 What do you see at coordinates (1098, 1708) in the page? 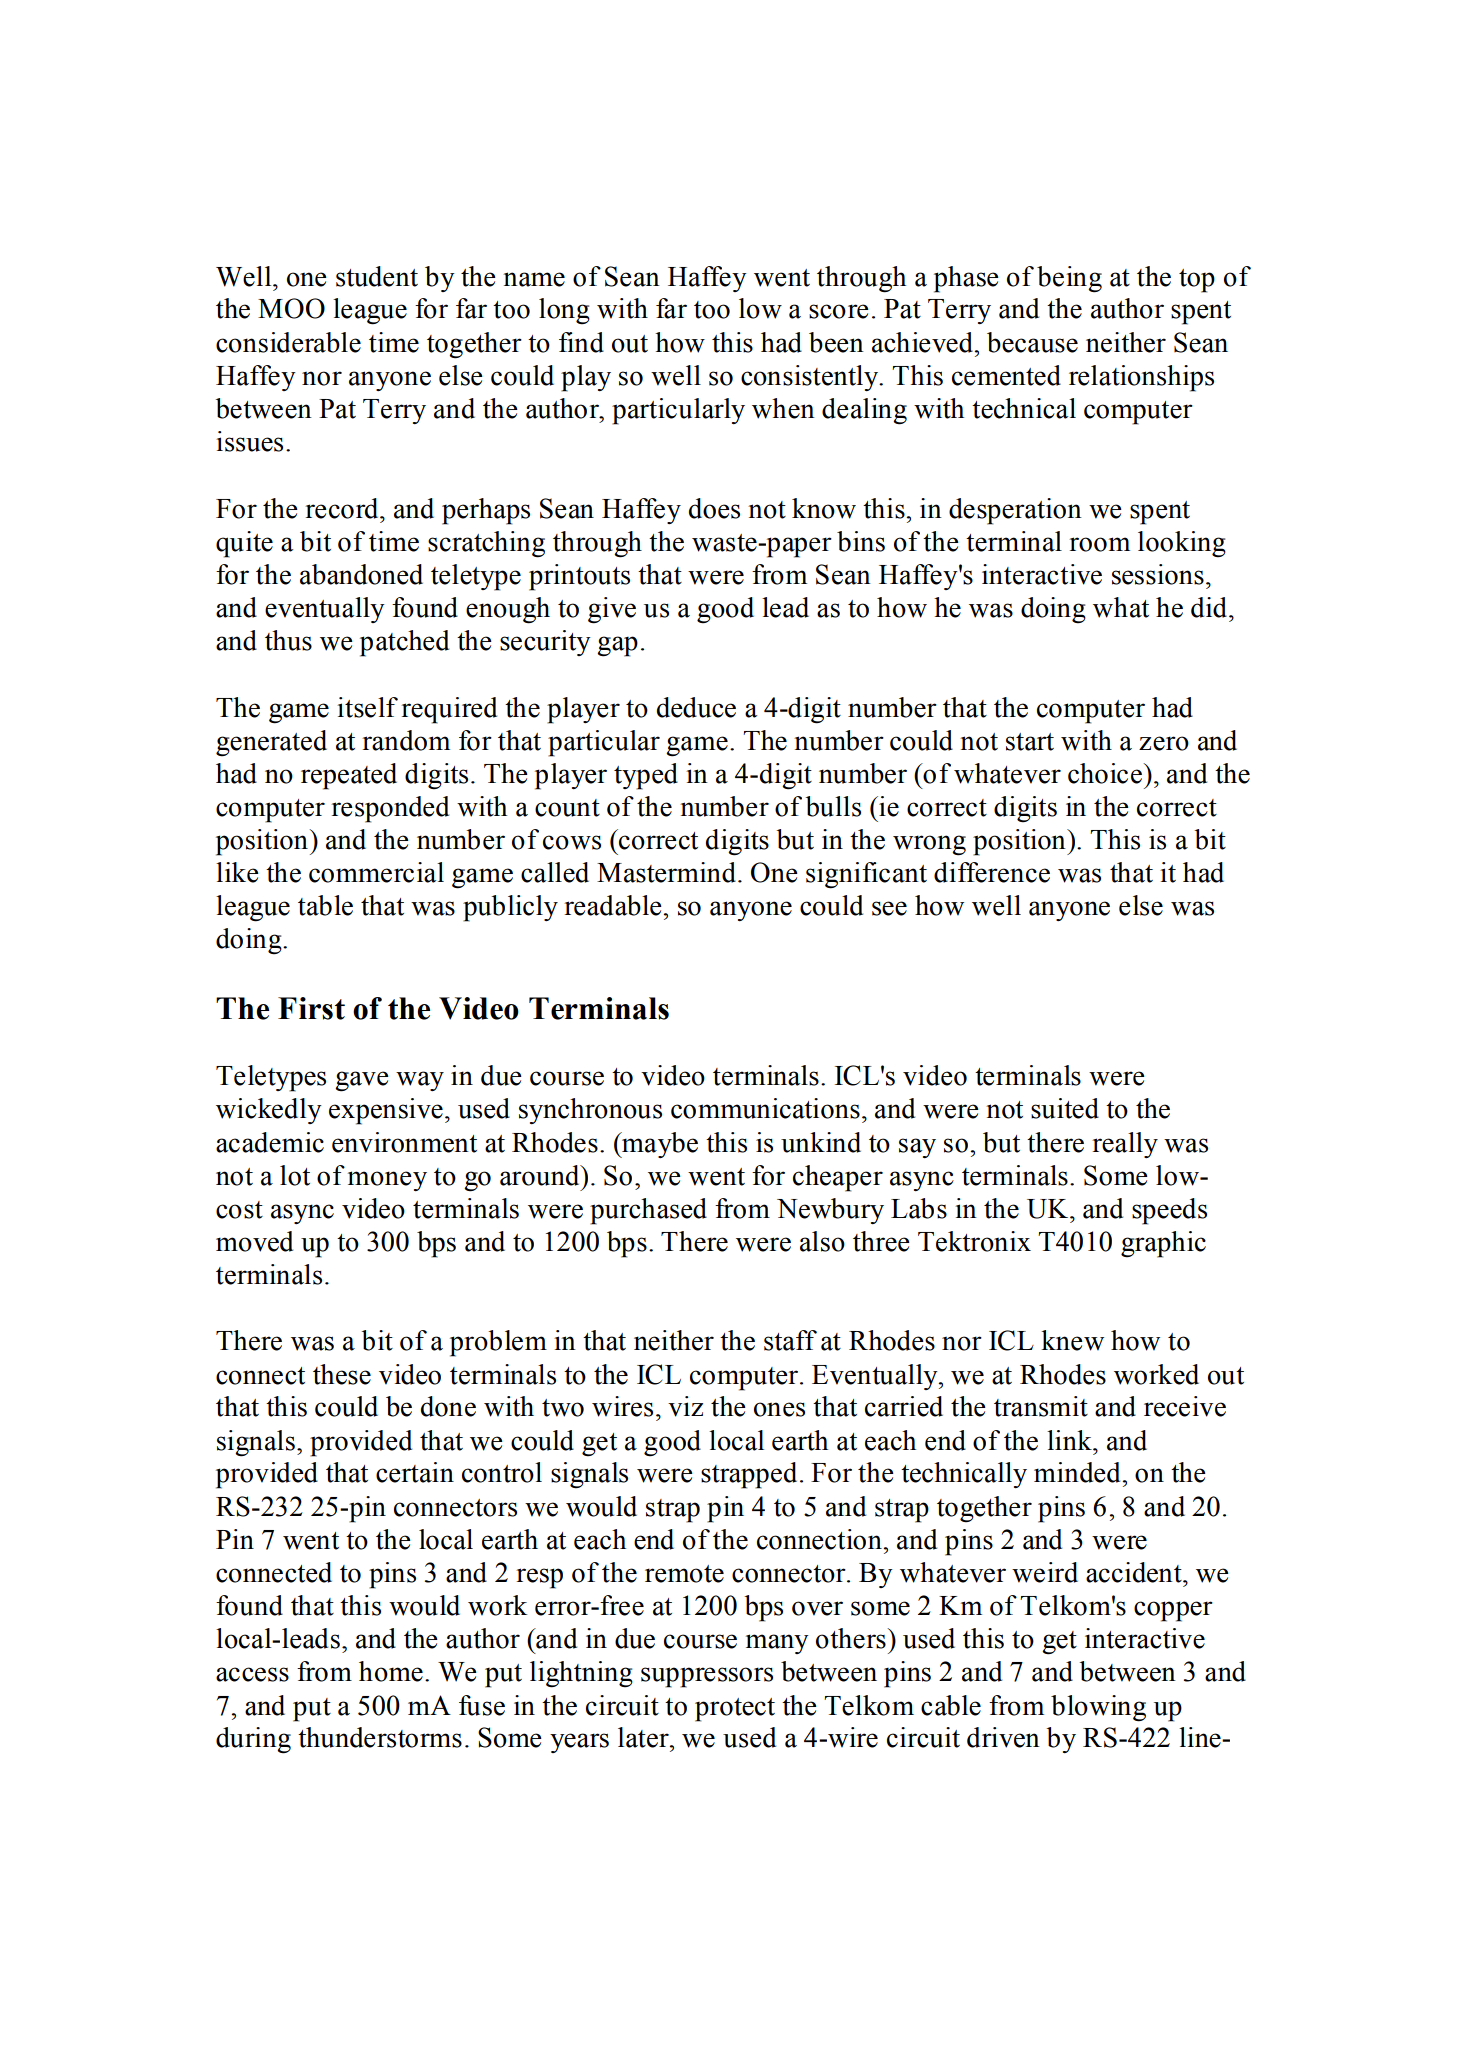
I see `blowing` at bounding box center [1098, 1708].
